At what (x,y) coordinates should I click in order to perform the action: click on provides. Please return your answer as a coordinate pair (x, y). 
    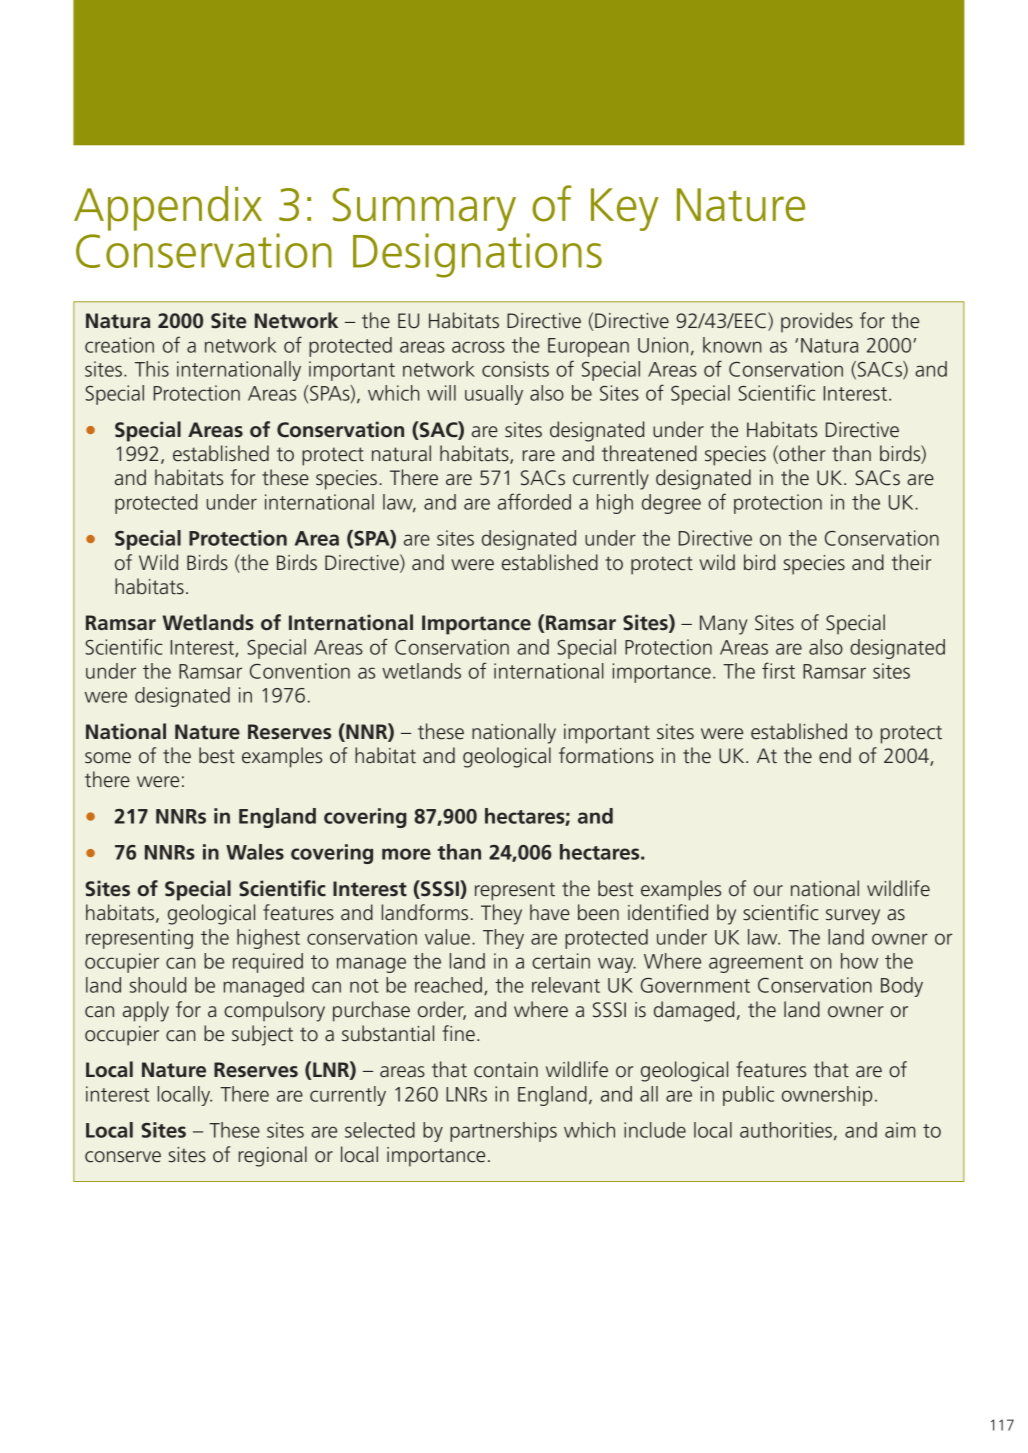
    Looking at the image, I should click on (817, 322).
